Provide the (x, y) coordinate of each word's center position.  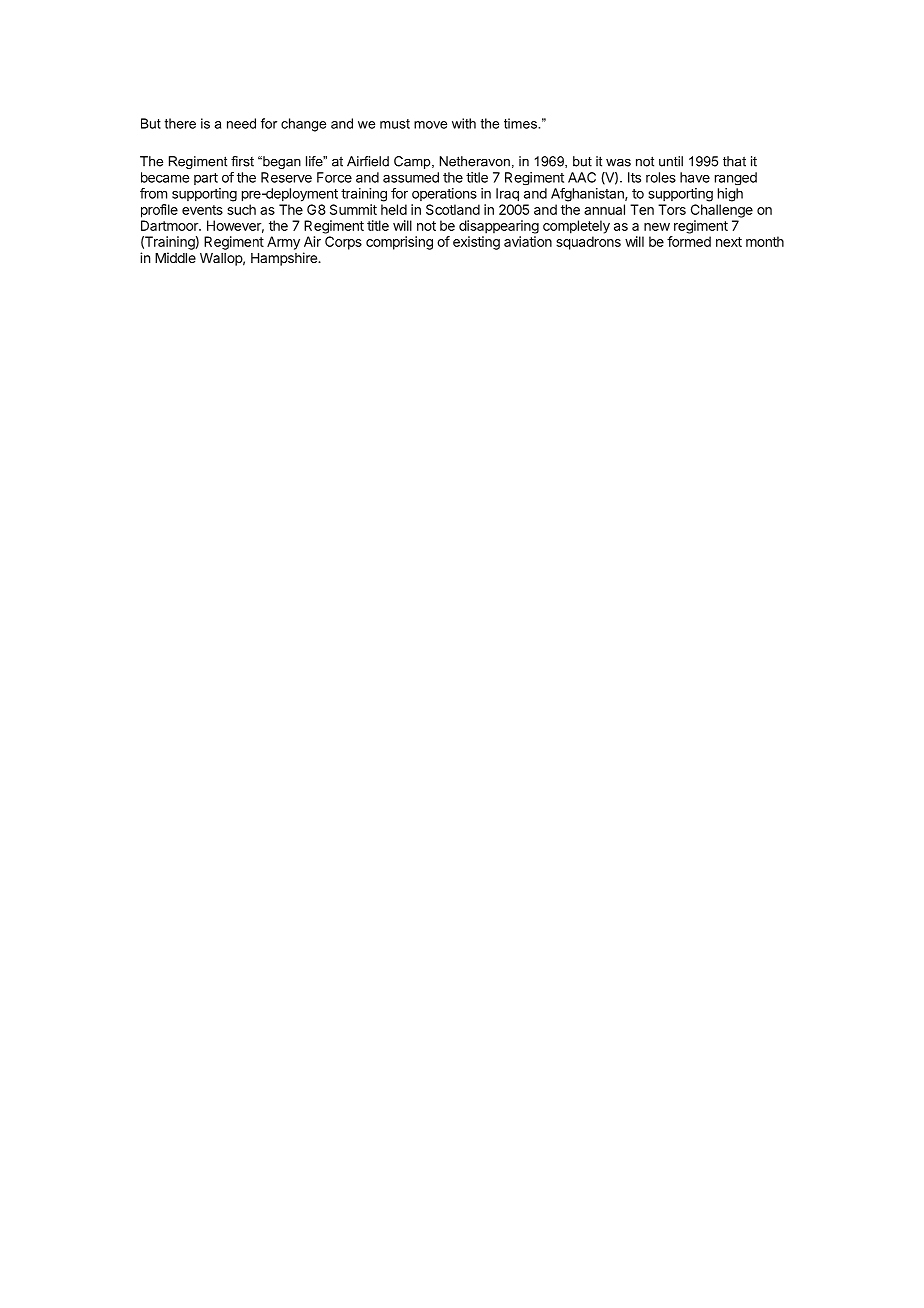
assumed (411, 177)
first (242, 161)
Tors (672, 209)
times (521, 123)
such (241, 209)
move (430, 125)
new (657, 227)
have (695, 177)
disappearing (499, 227)
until (671, 161)
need (241, 123)
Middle (175, 257)
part (206, 179)
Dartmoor (170, 225)
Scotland (453, 209)
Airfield (368, 161)
